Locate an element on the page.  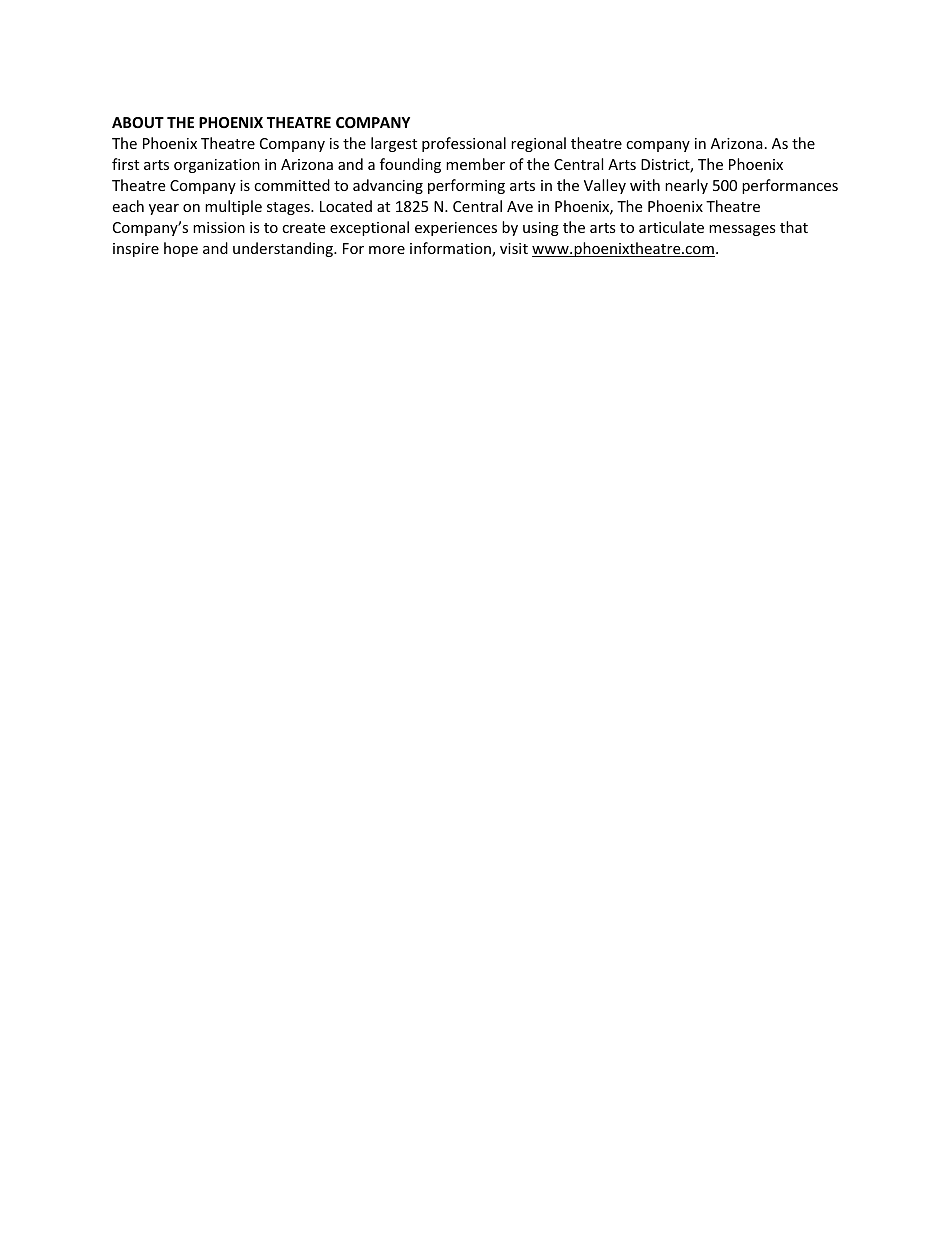
articulate is located at coordinates (671, 227).
